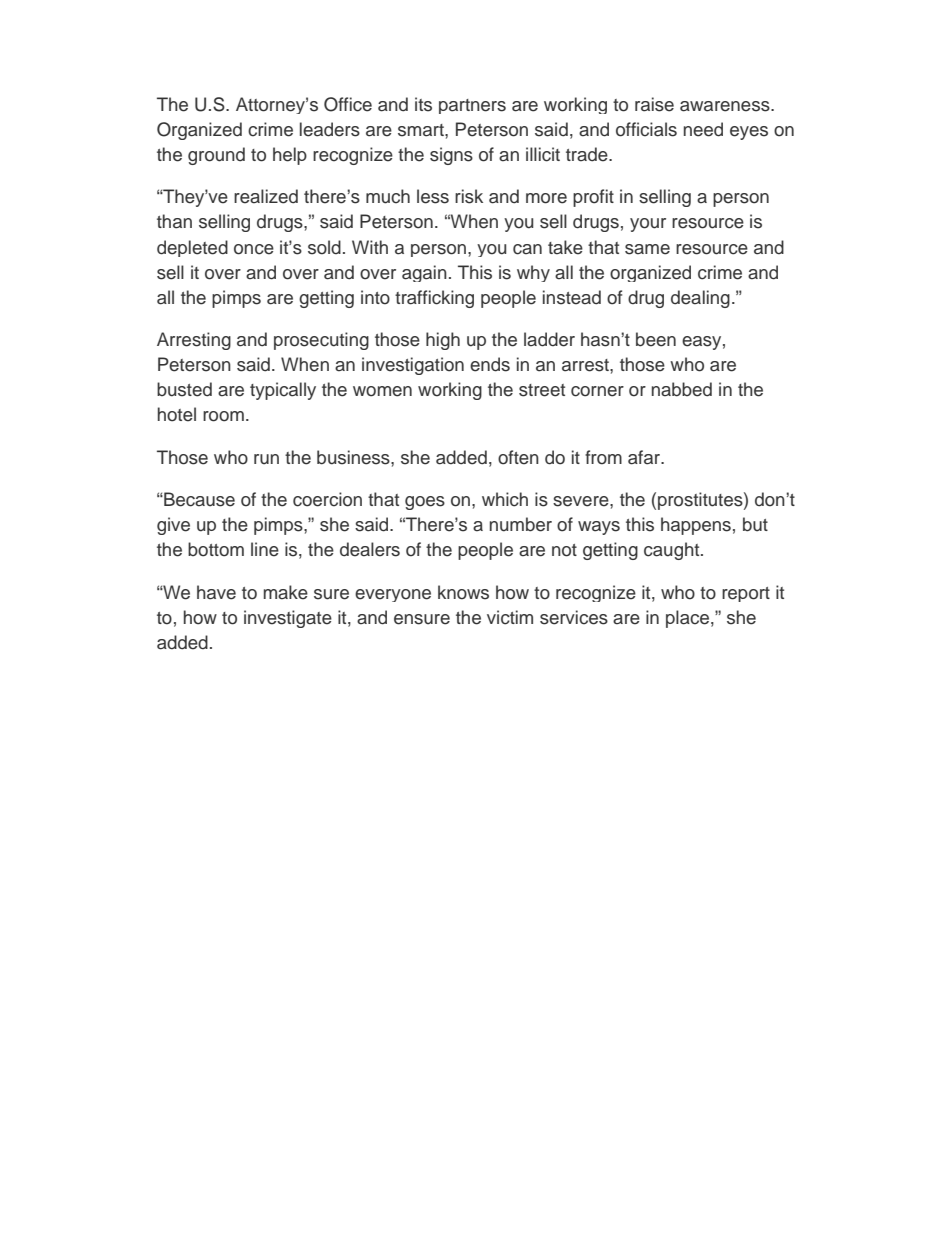 The width and height of the screenshot is (952, 1233). I want to click on again, so click(424, 273).
